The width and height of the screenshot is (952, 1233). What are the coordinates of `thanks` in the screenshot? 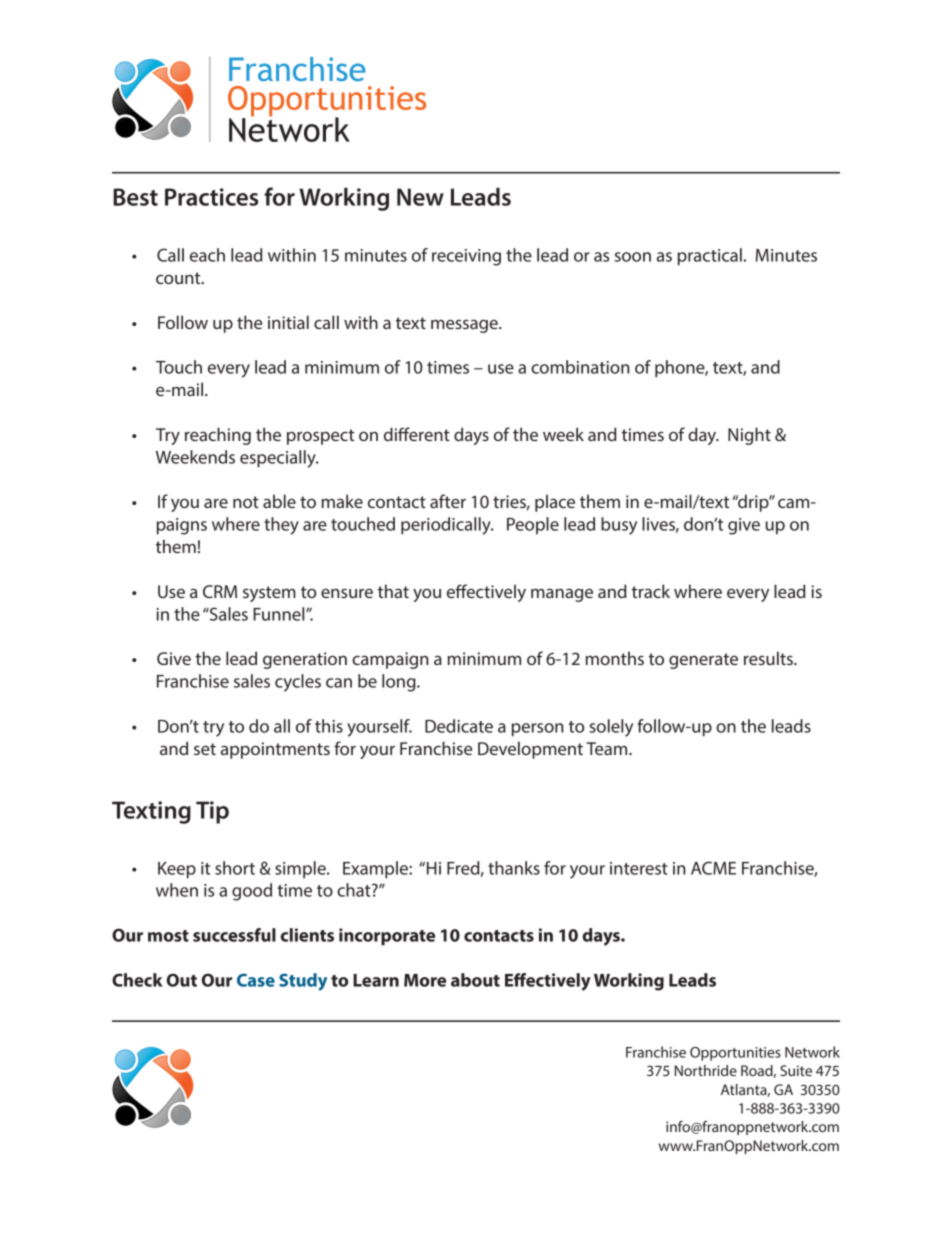 It's located at (514, 868).
